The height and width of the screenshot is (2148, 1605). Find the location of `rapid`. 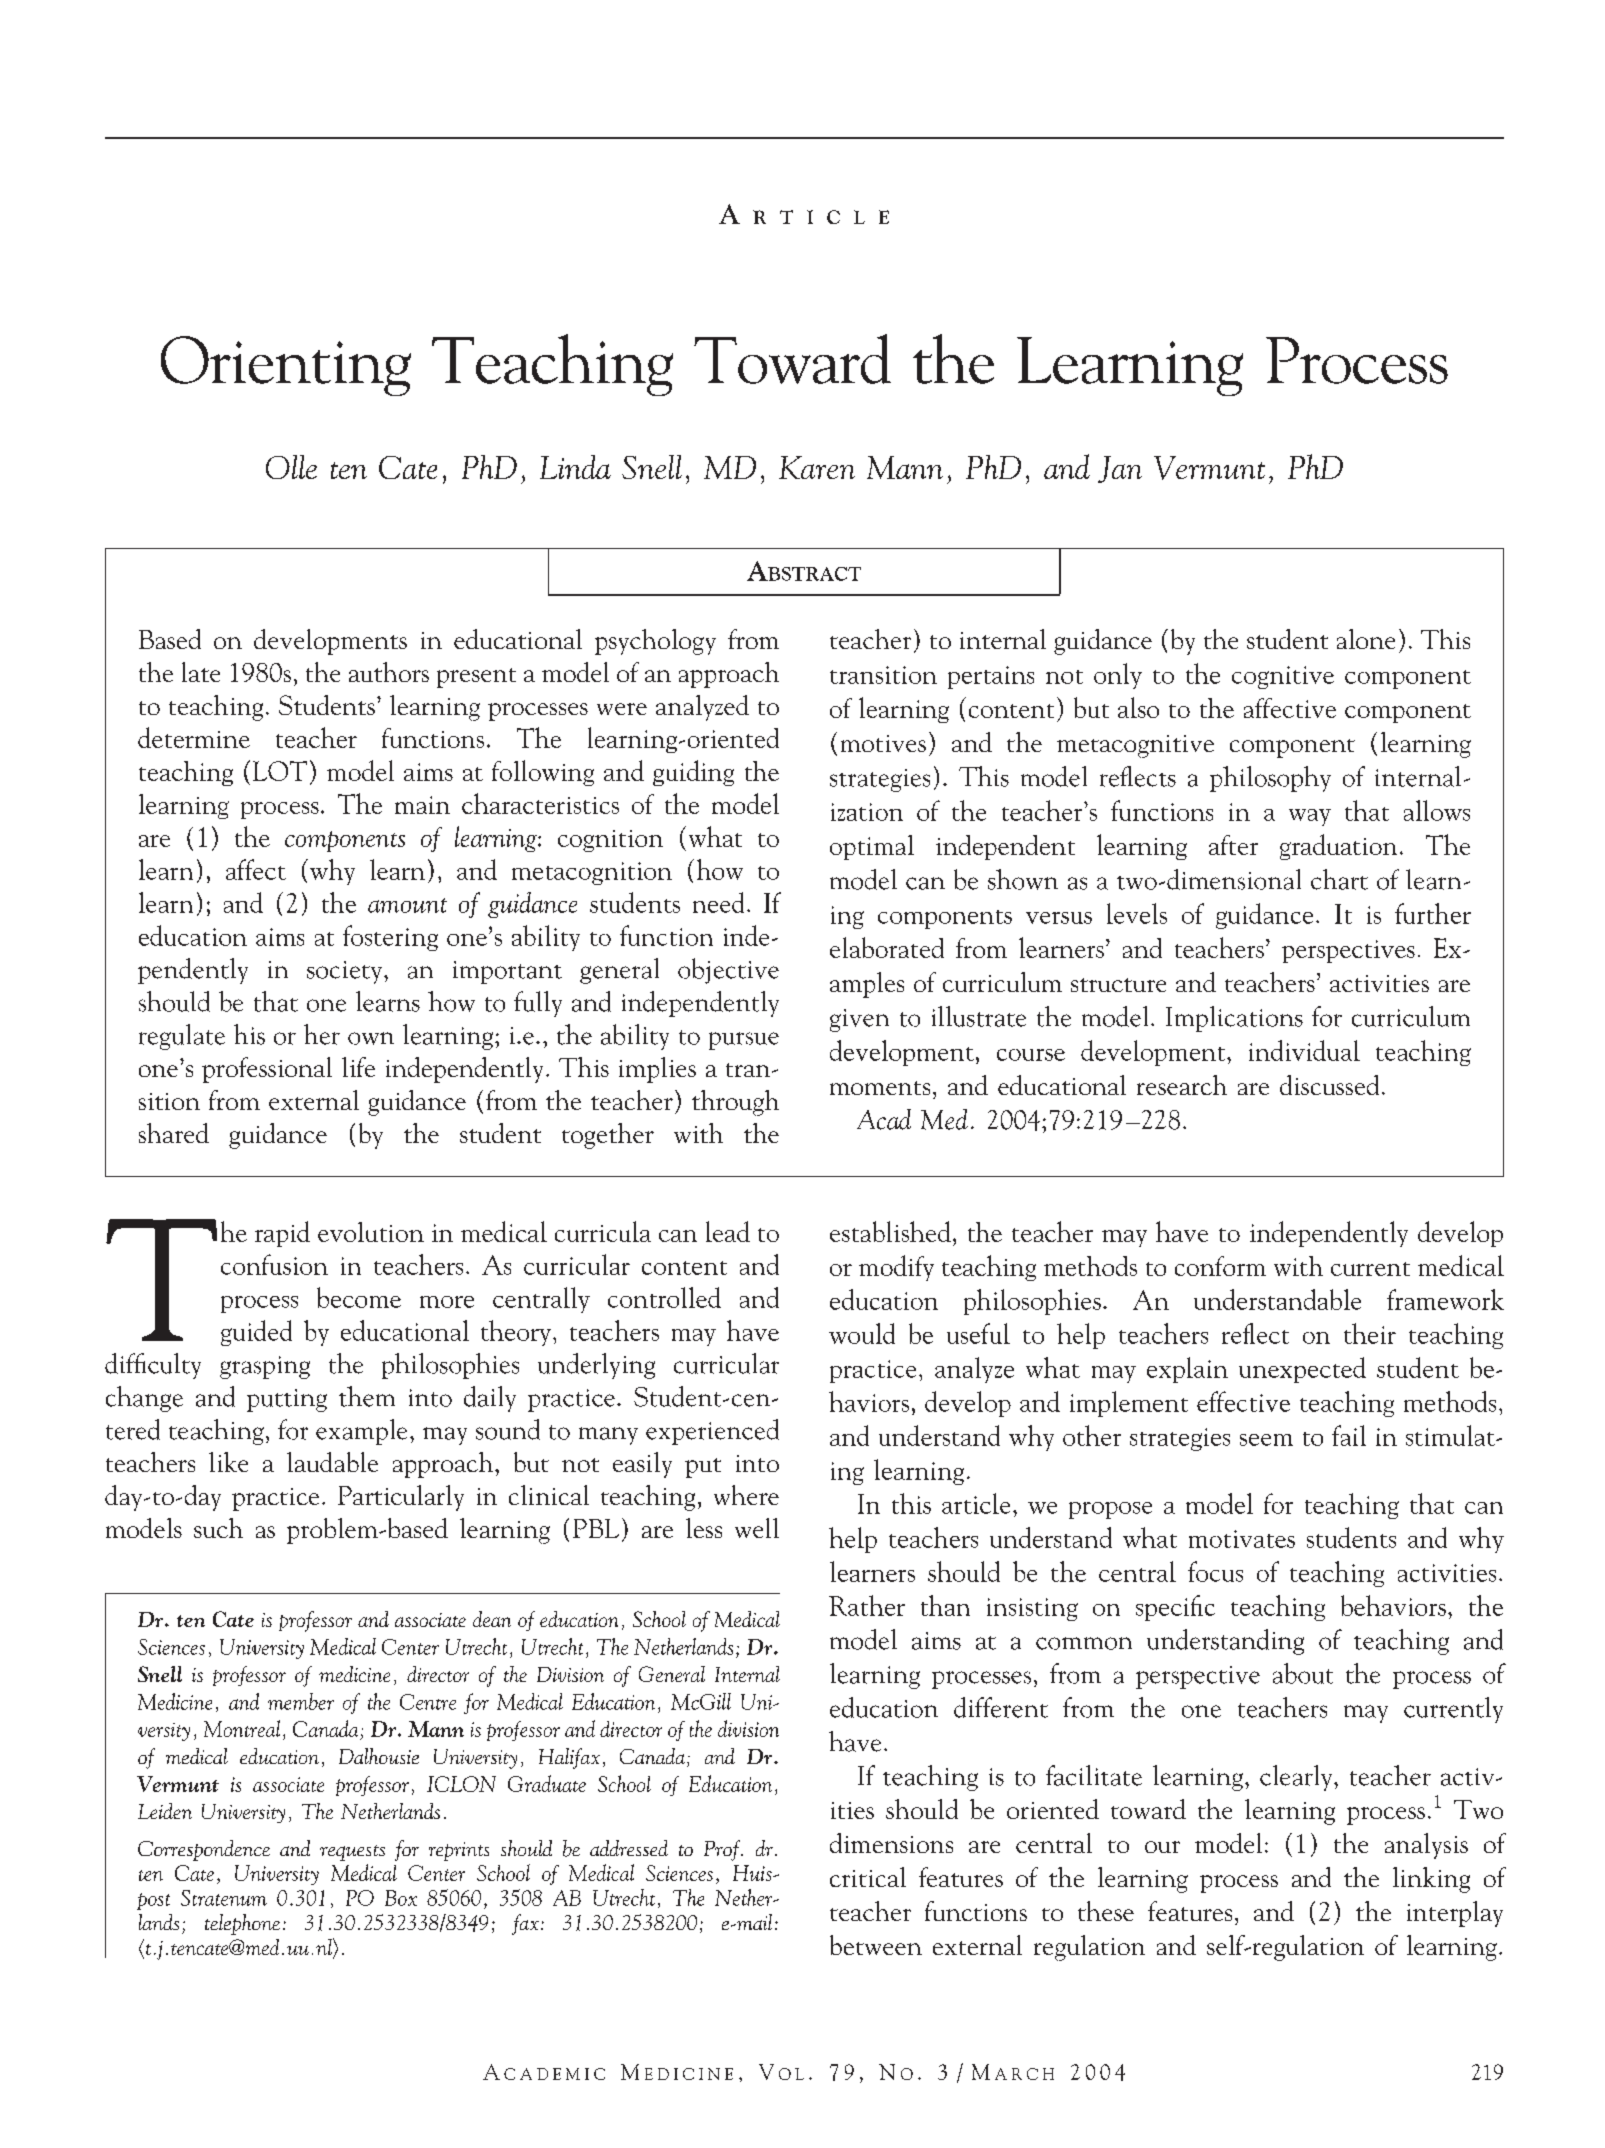

rapid is located at coordinates (282, 1234).
